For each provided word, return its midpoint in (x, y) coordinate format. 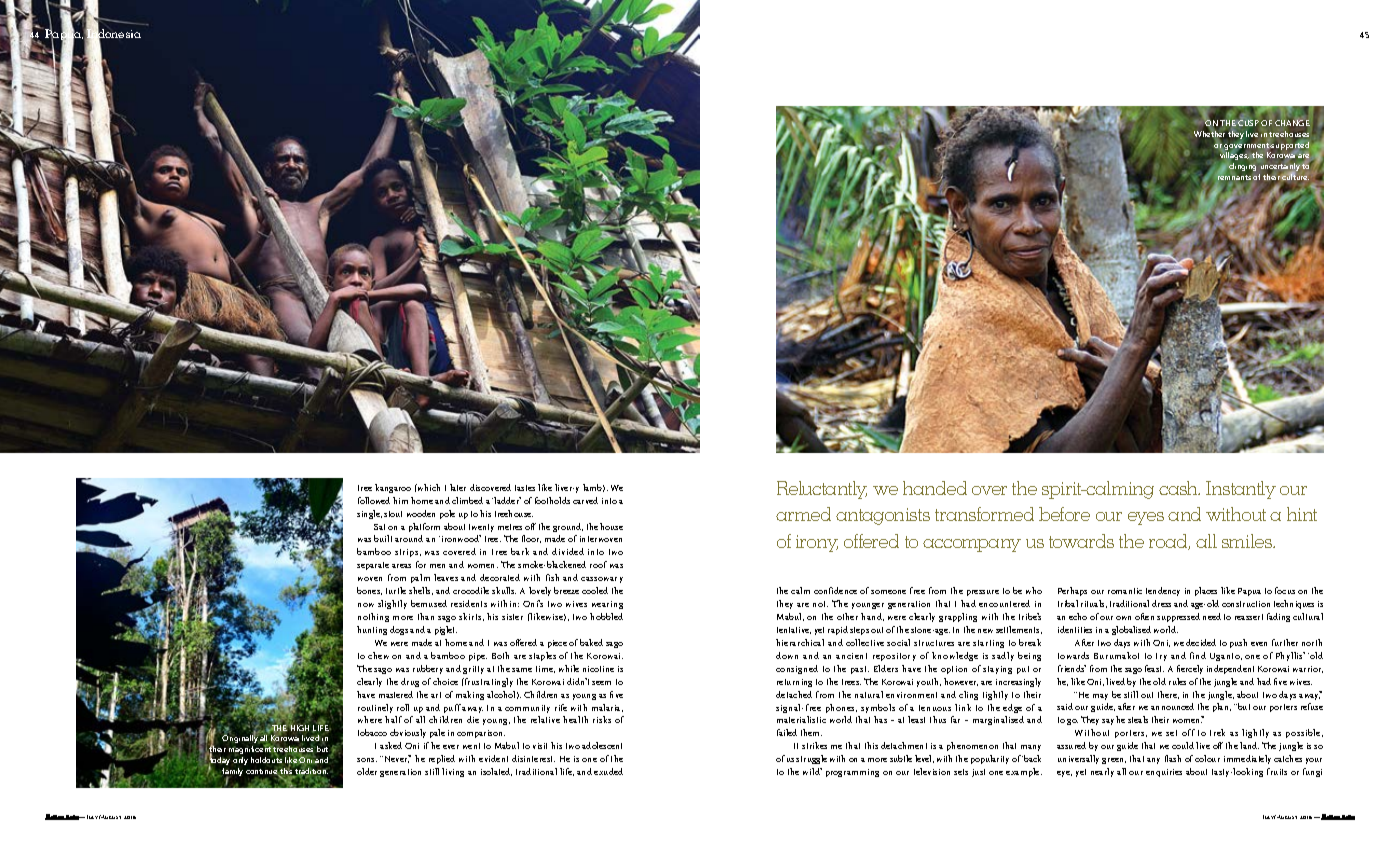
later (458, 487)
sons (367, 760)
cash (1179, 488)
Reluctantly (822, 490)
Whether (1209, 133)
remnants (1234, 177)
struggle (811, 759)
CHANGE (1292, 123)
